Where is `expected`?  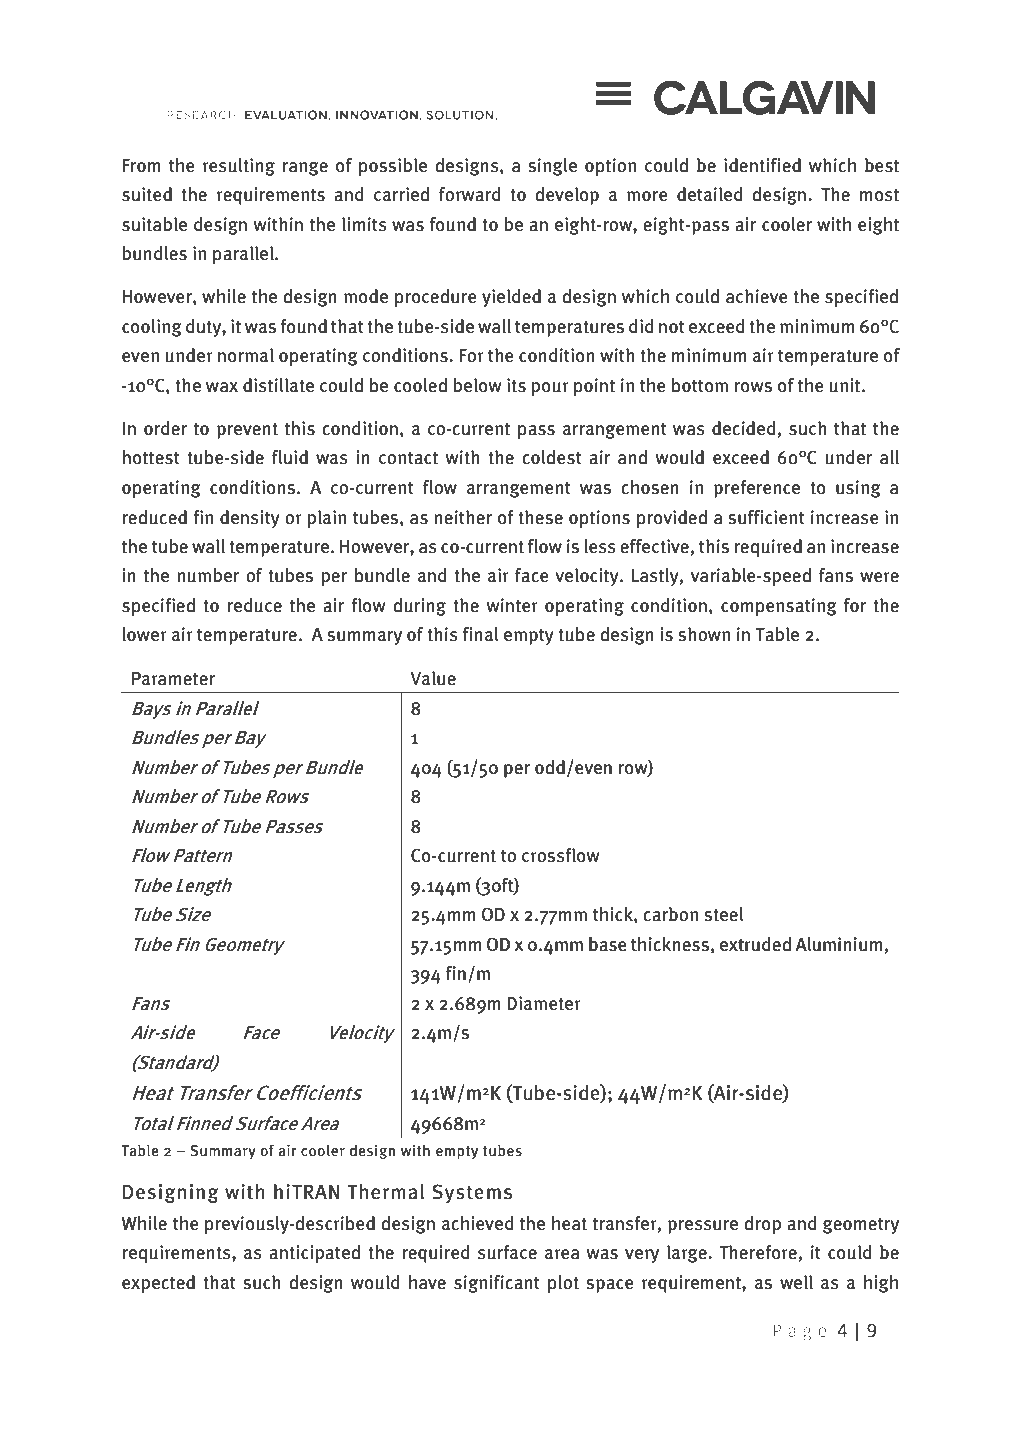 expected is located at coordinates (158, 1284).
